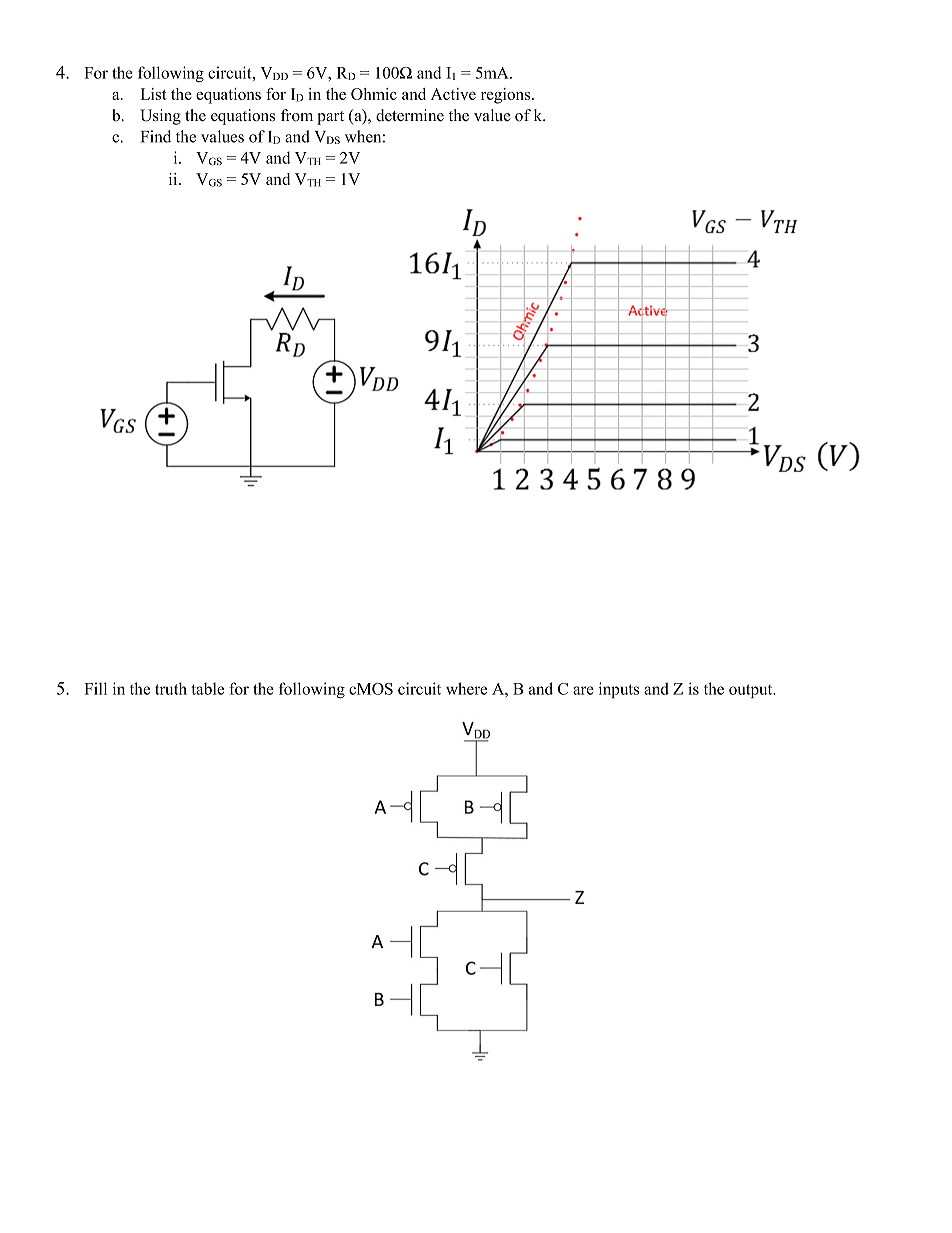 The height and width of the page is (1233, 952). I want to click on truth, so click(171, 688).
